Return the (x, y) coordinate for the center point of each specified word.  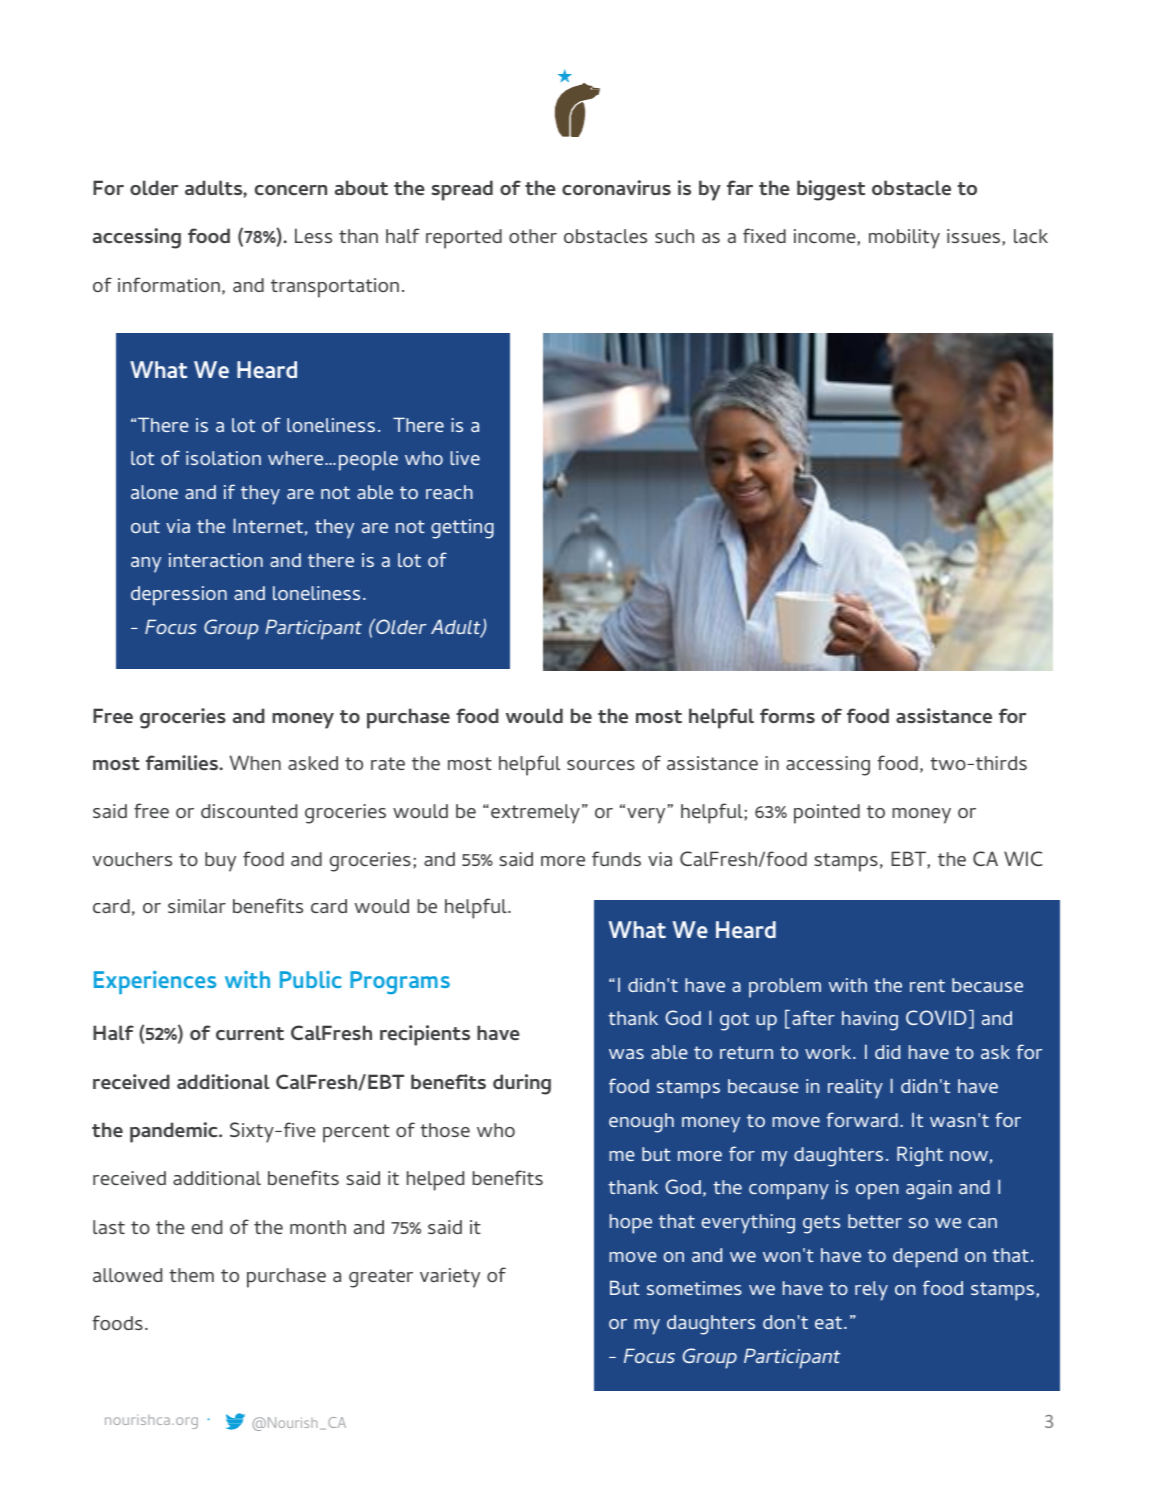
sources (601, 765)
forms (787, 715)
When (255, 762)
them (191, 1275)
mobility (904, 239)
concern (291, 190)
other (533, 236)
